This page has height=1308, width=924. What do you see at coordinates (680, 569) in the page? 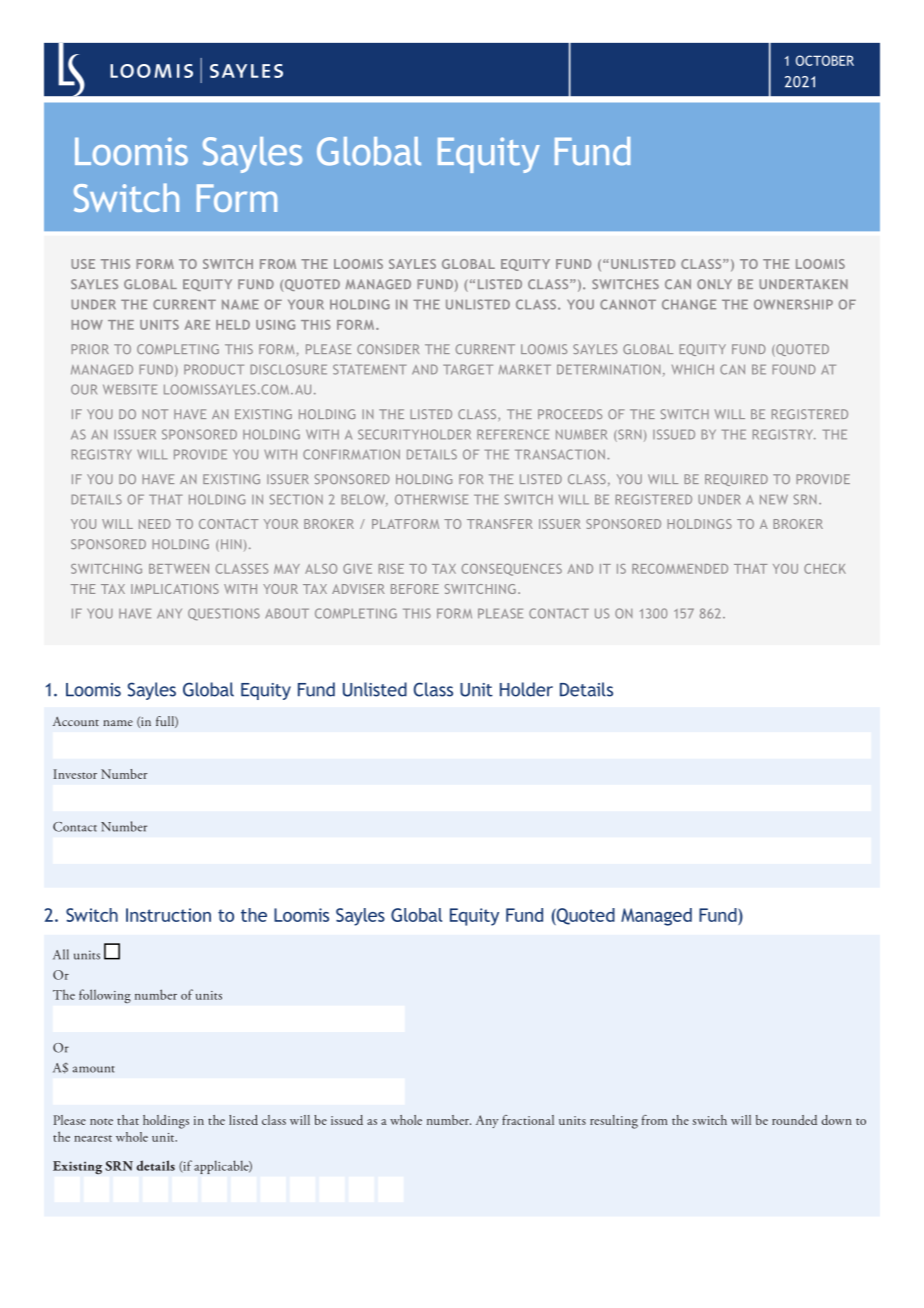
I see `RECOMMENDED` at bounding box center [680, 569].
